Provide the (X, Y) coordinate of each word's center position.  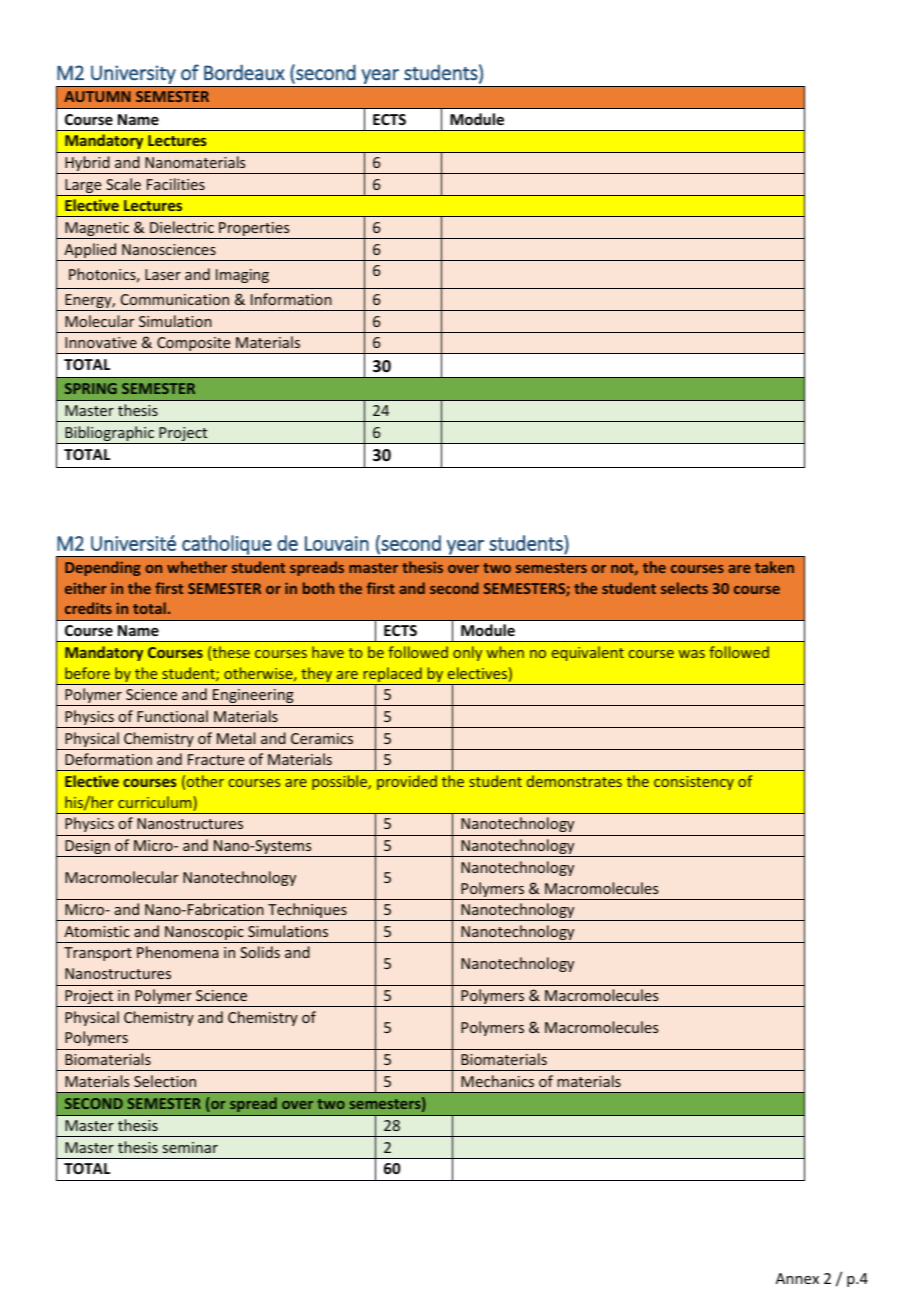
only (467, 653)
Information (291, 299)
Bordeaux (244, 72)
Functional (172, 716)
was (692, 654)
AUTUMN (97, 96)
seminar (190, 1147)
